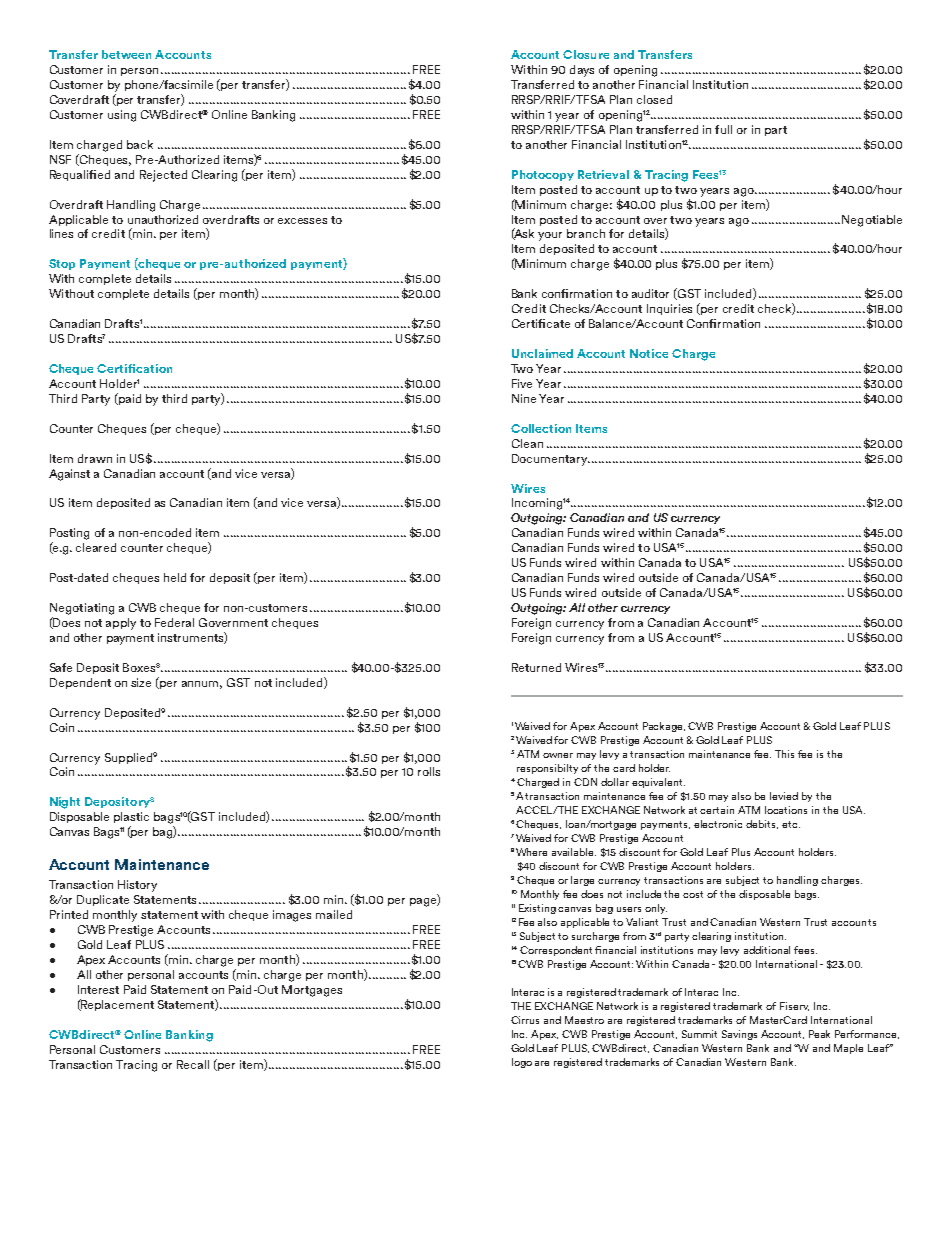 The height and width of the screenshot is (1233, 952). What do you see at coordinates (193, 1064) in the screenshot?
I see `Recall` at bounding box center [193, 1064].
